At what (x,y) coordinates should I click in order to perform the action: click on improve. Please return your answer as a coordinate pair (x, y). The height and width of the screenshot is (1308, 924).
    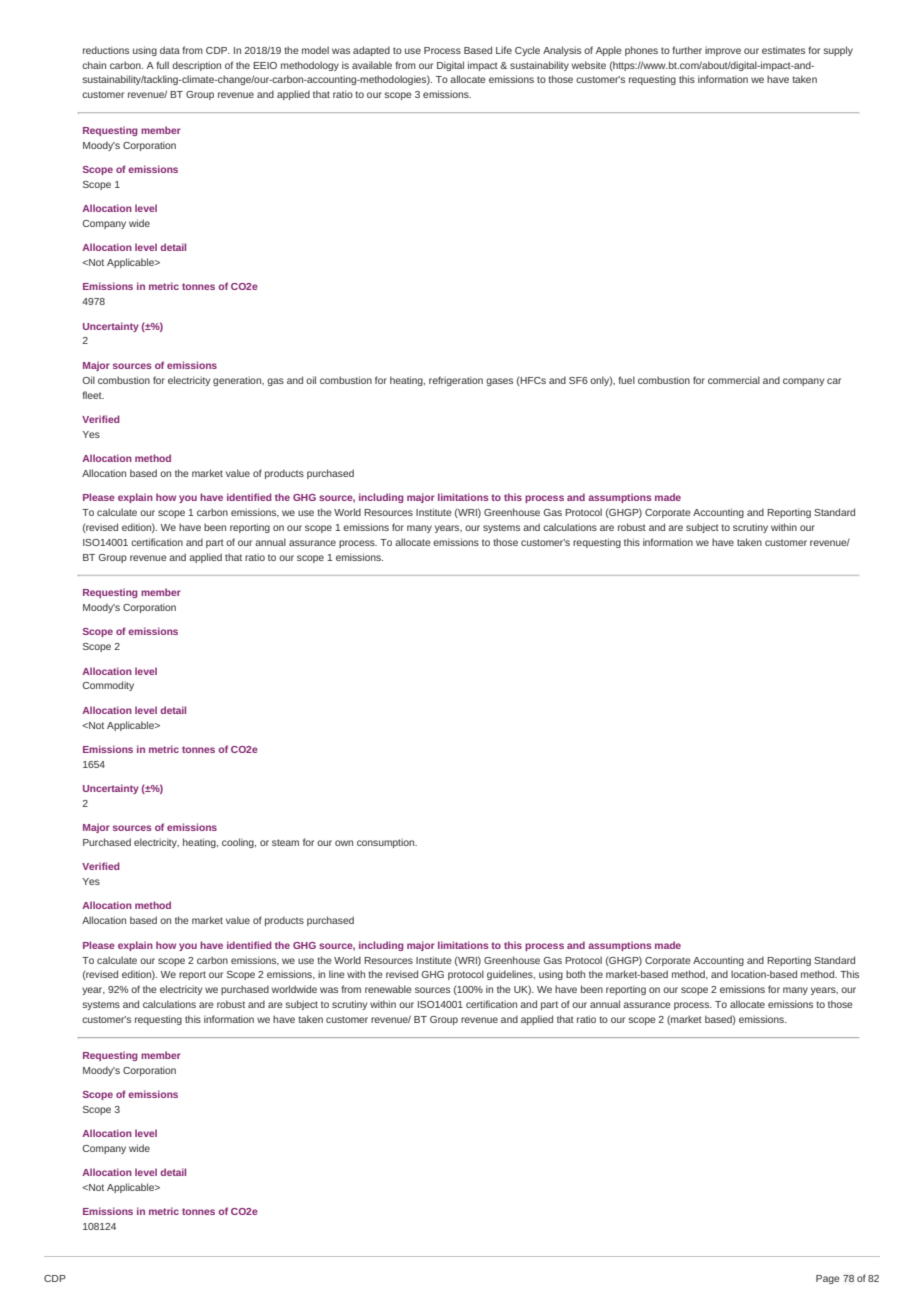
    Looking at the image, I should click on (723, 51).
